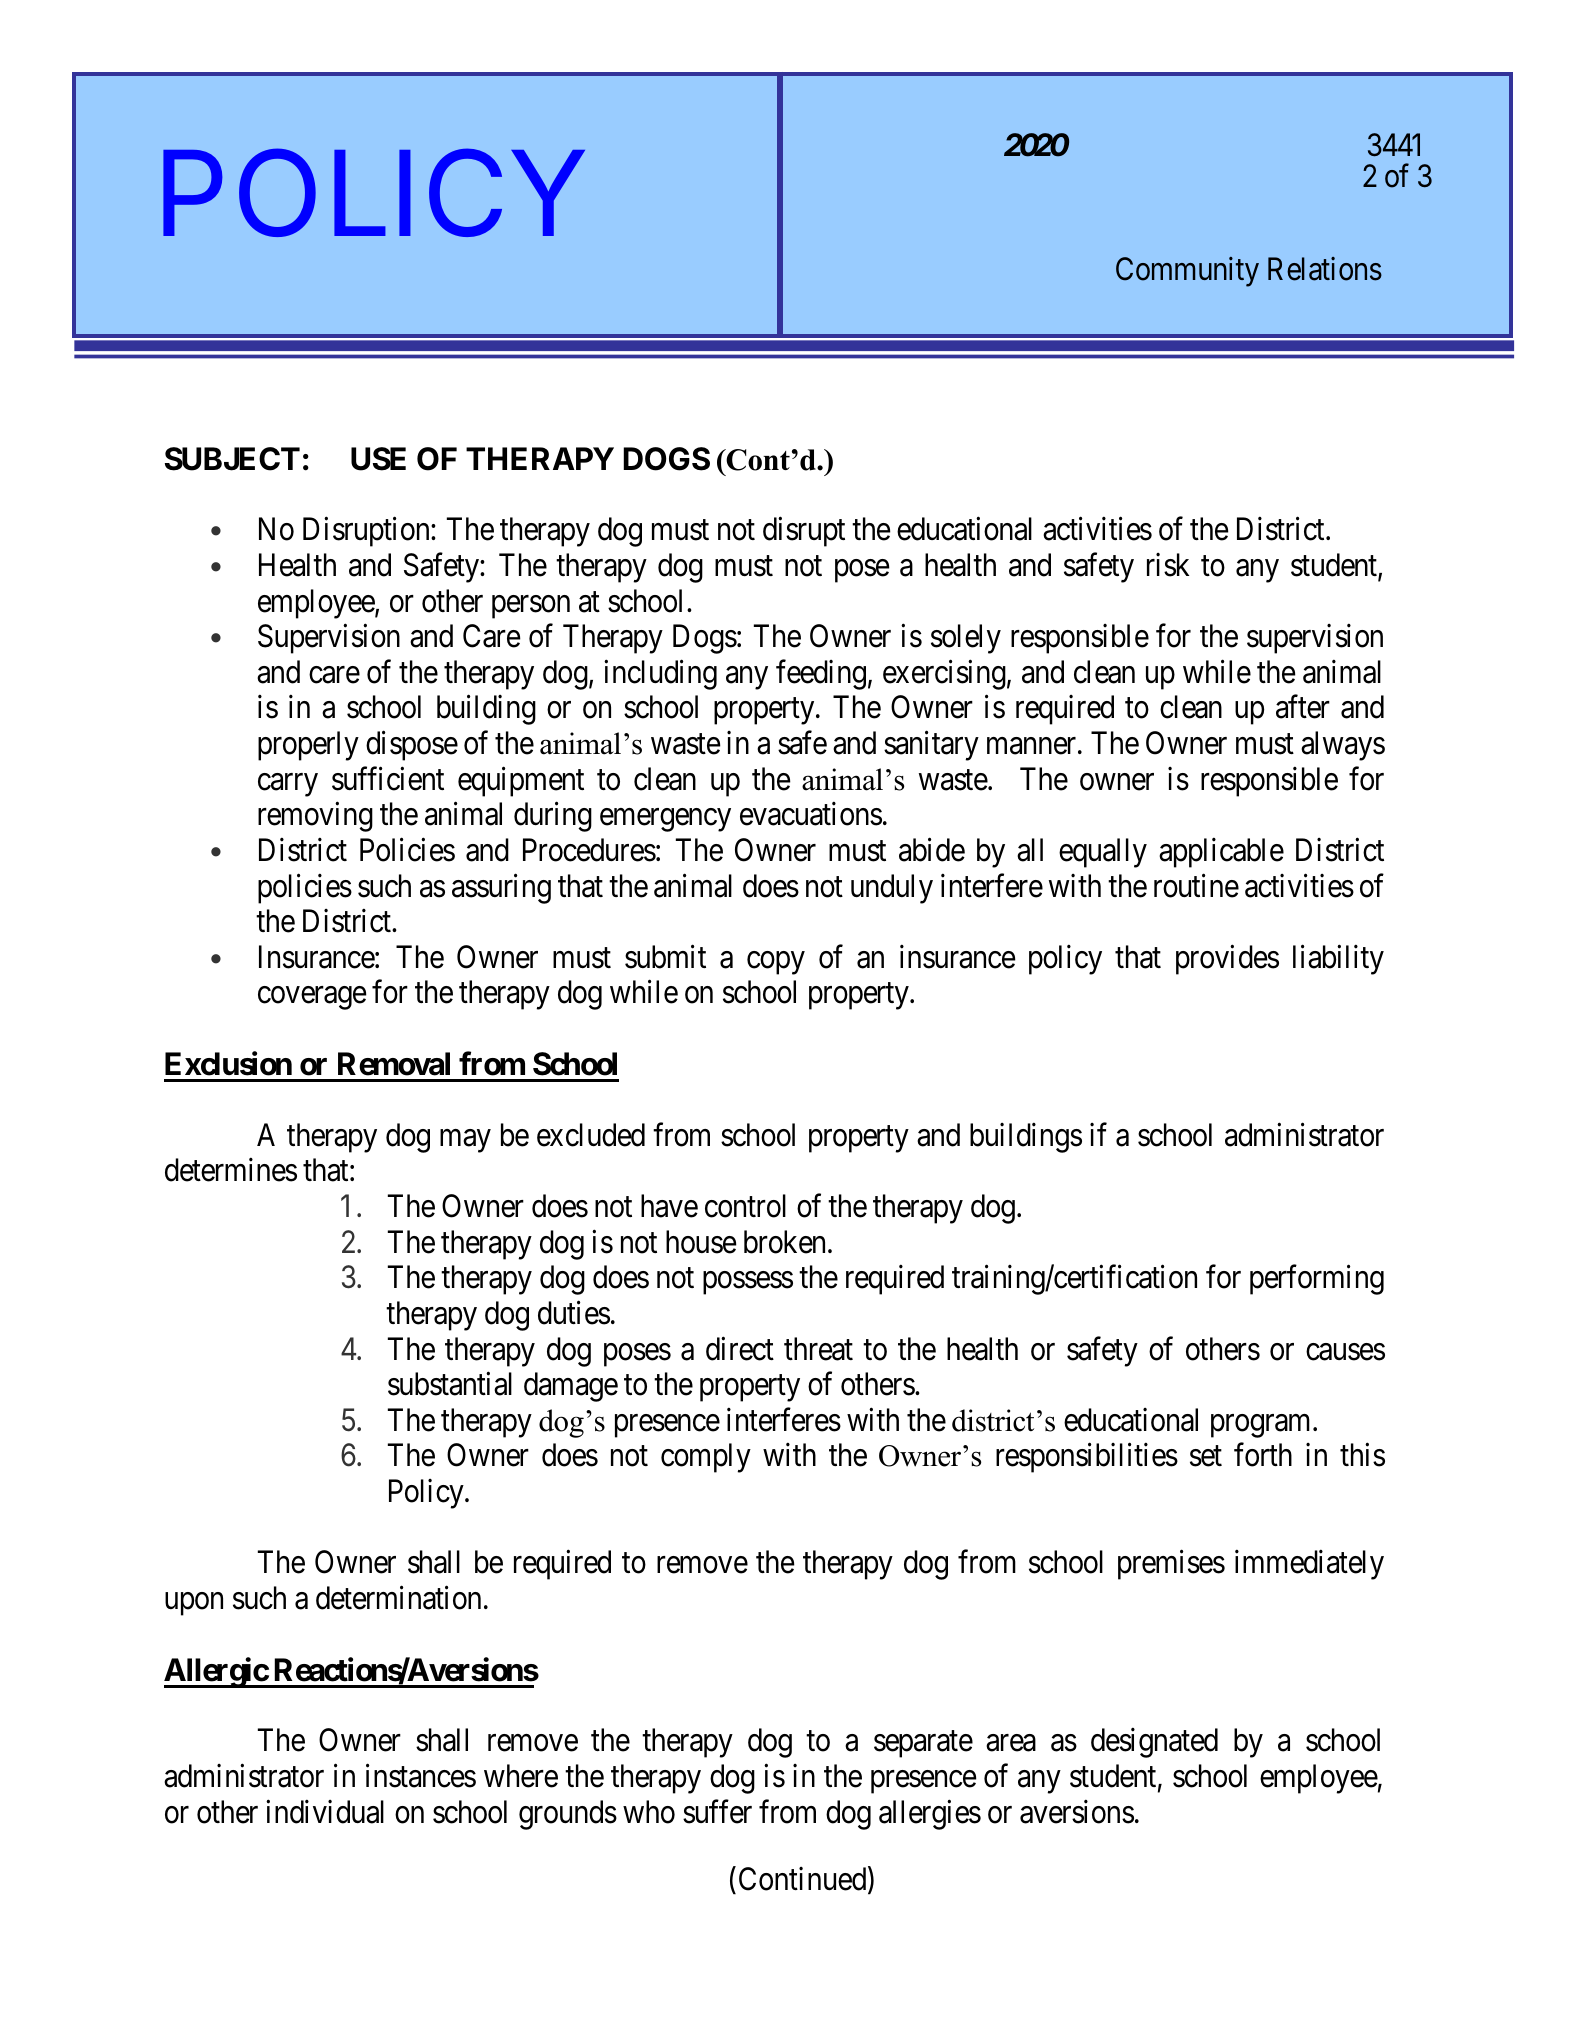 The height and width of the image is (2044, 1580). I want to click on Relations, so click(1325, 269).
